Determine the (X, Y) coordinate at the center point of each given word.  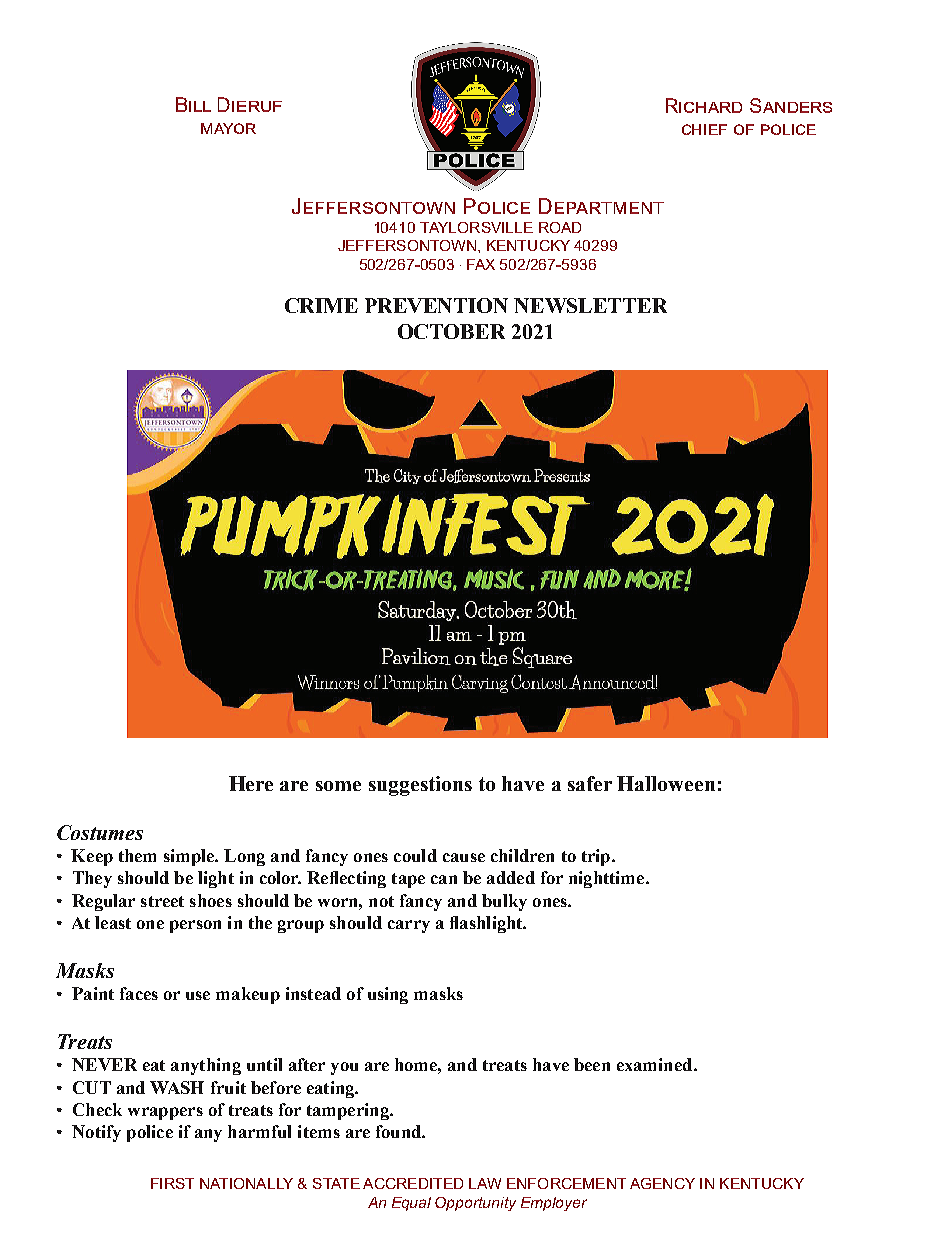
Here (251, 783)
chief (704, 129)
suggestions (420, 786)
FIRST (172, 1183)
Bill (193, 104)
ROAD (560, 227)
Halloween (666, 783)
